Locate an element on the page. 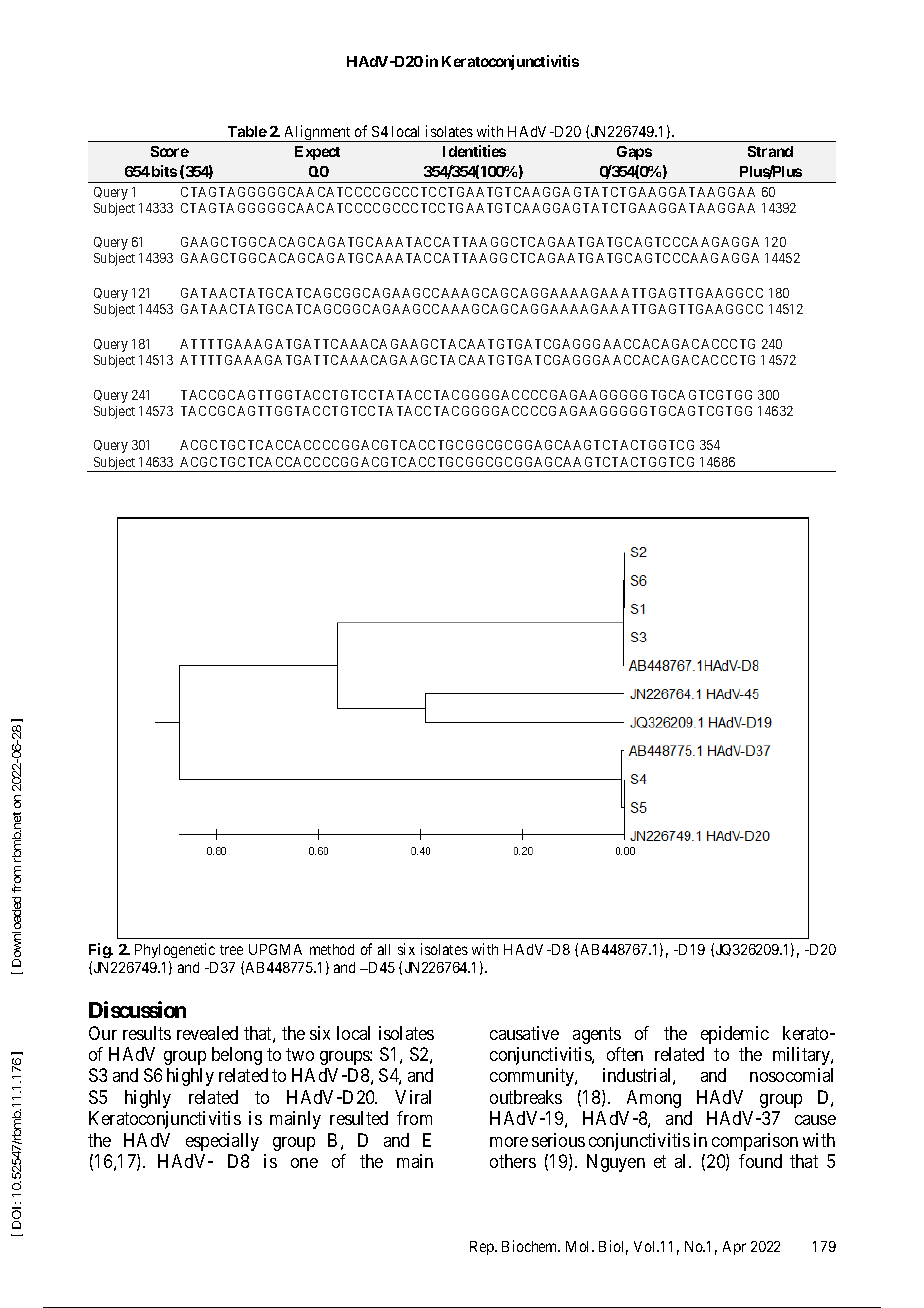 The width and height of the image is (924, 1308). Identities is located at coordinates (474, 151).
